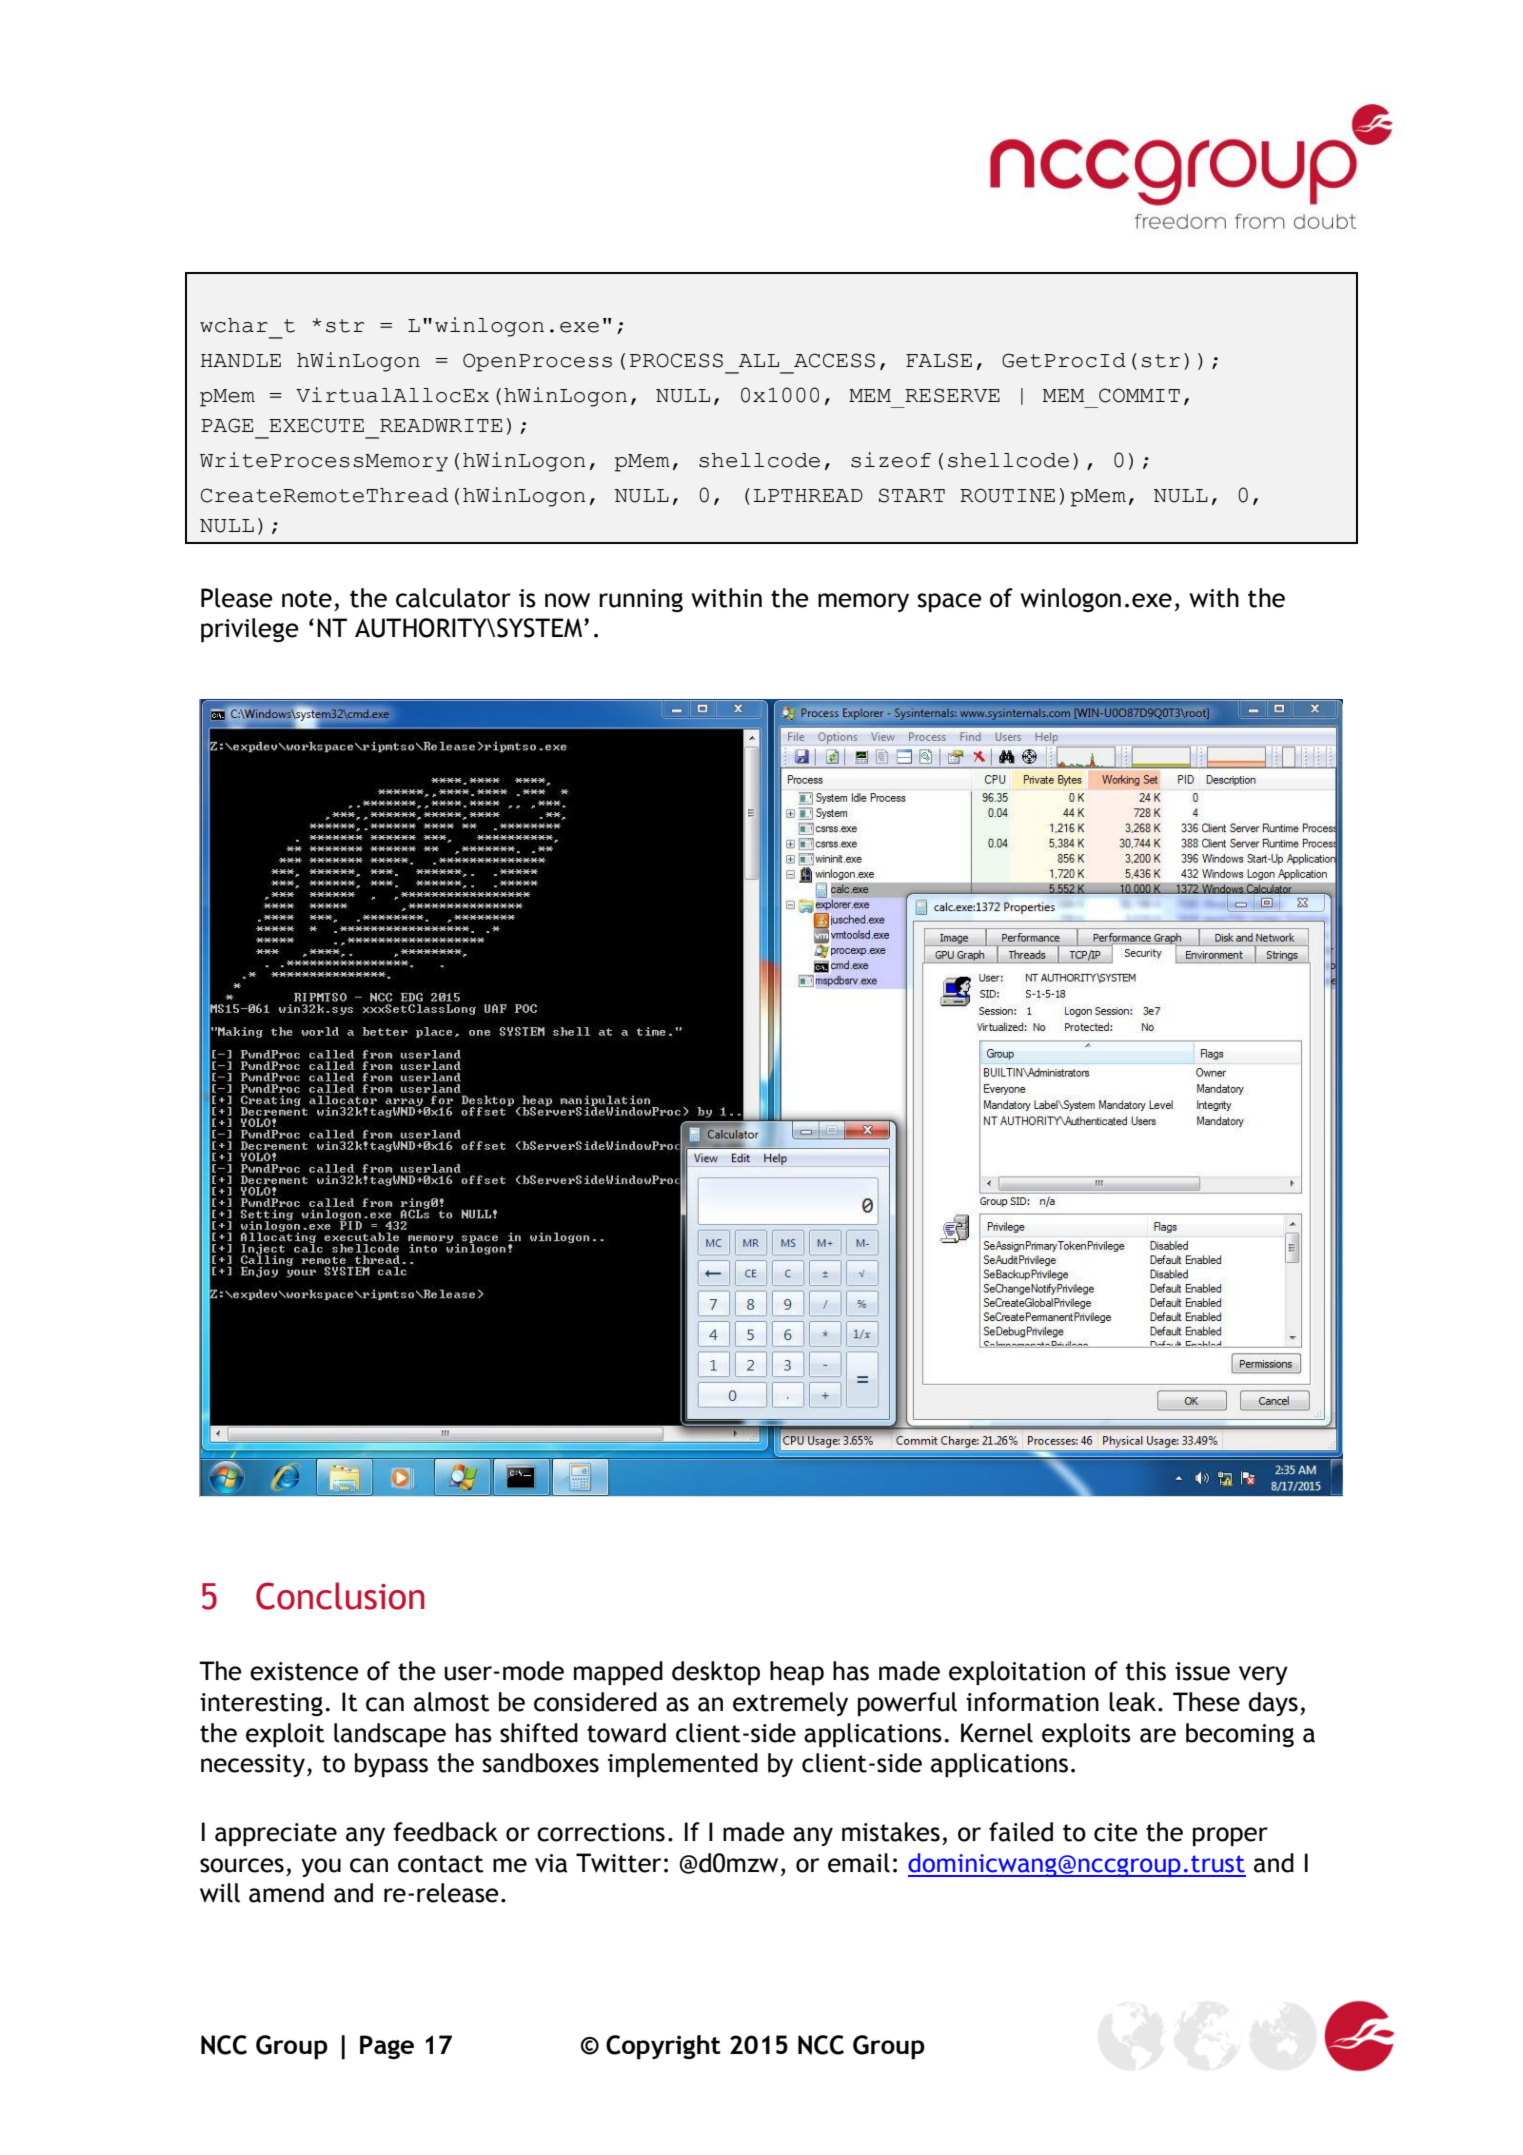  Describe the element at coordinates (1202, 1671) in the document. I see `issue` at that location.
